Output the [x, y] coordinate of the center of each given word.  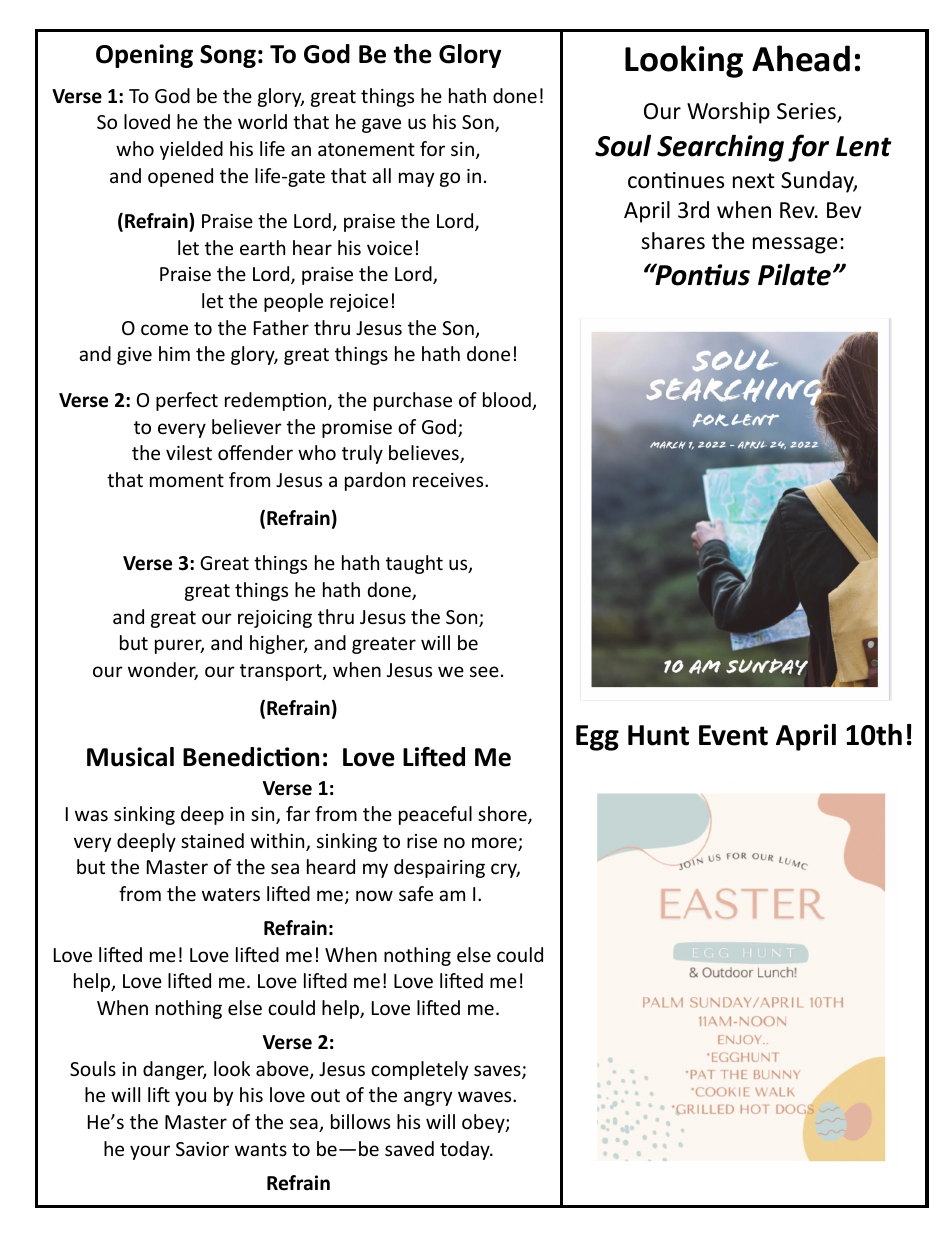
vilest [189, 452]
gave [381, 125]
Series [807, 113]
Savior [202, 1149]
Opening [144, 56]
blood [508, 401]
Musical [130, 757]
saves [498, 1072]
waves [486, 1096]
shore [503, 815]
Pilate [794, 274]
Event [733, 735]
